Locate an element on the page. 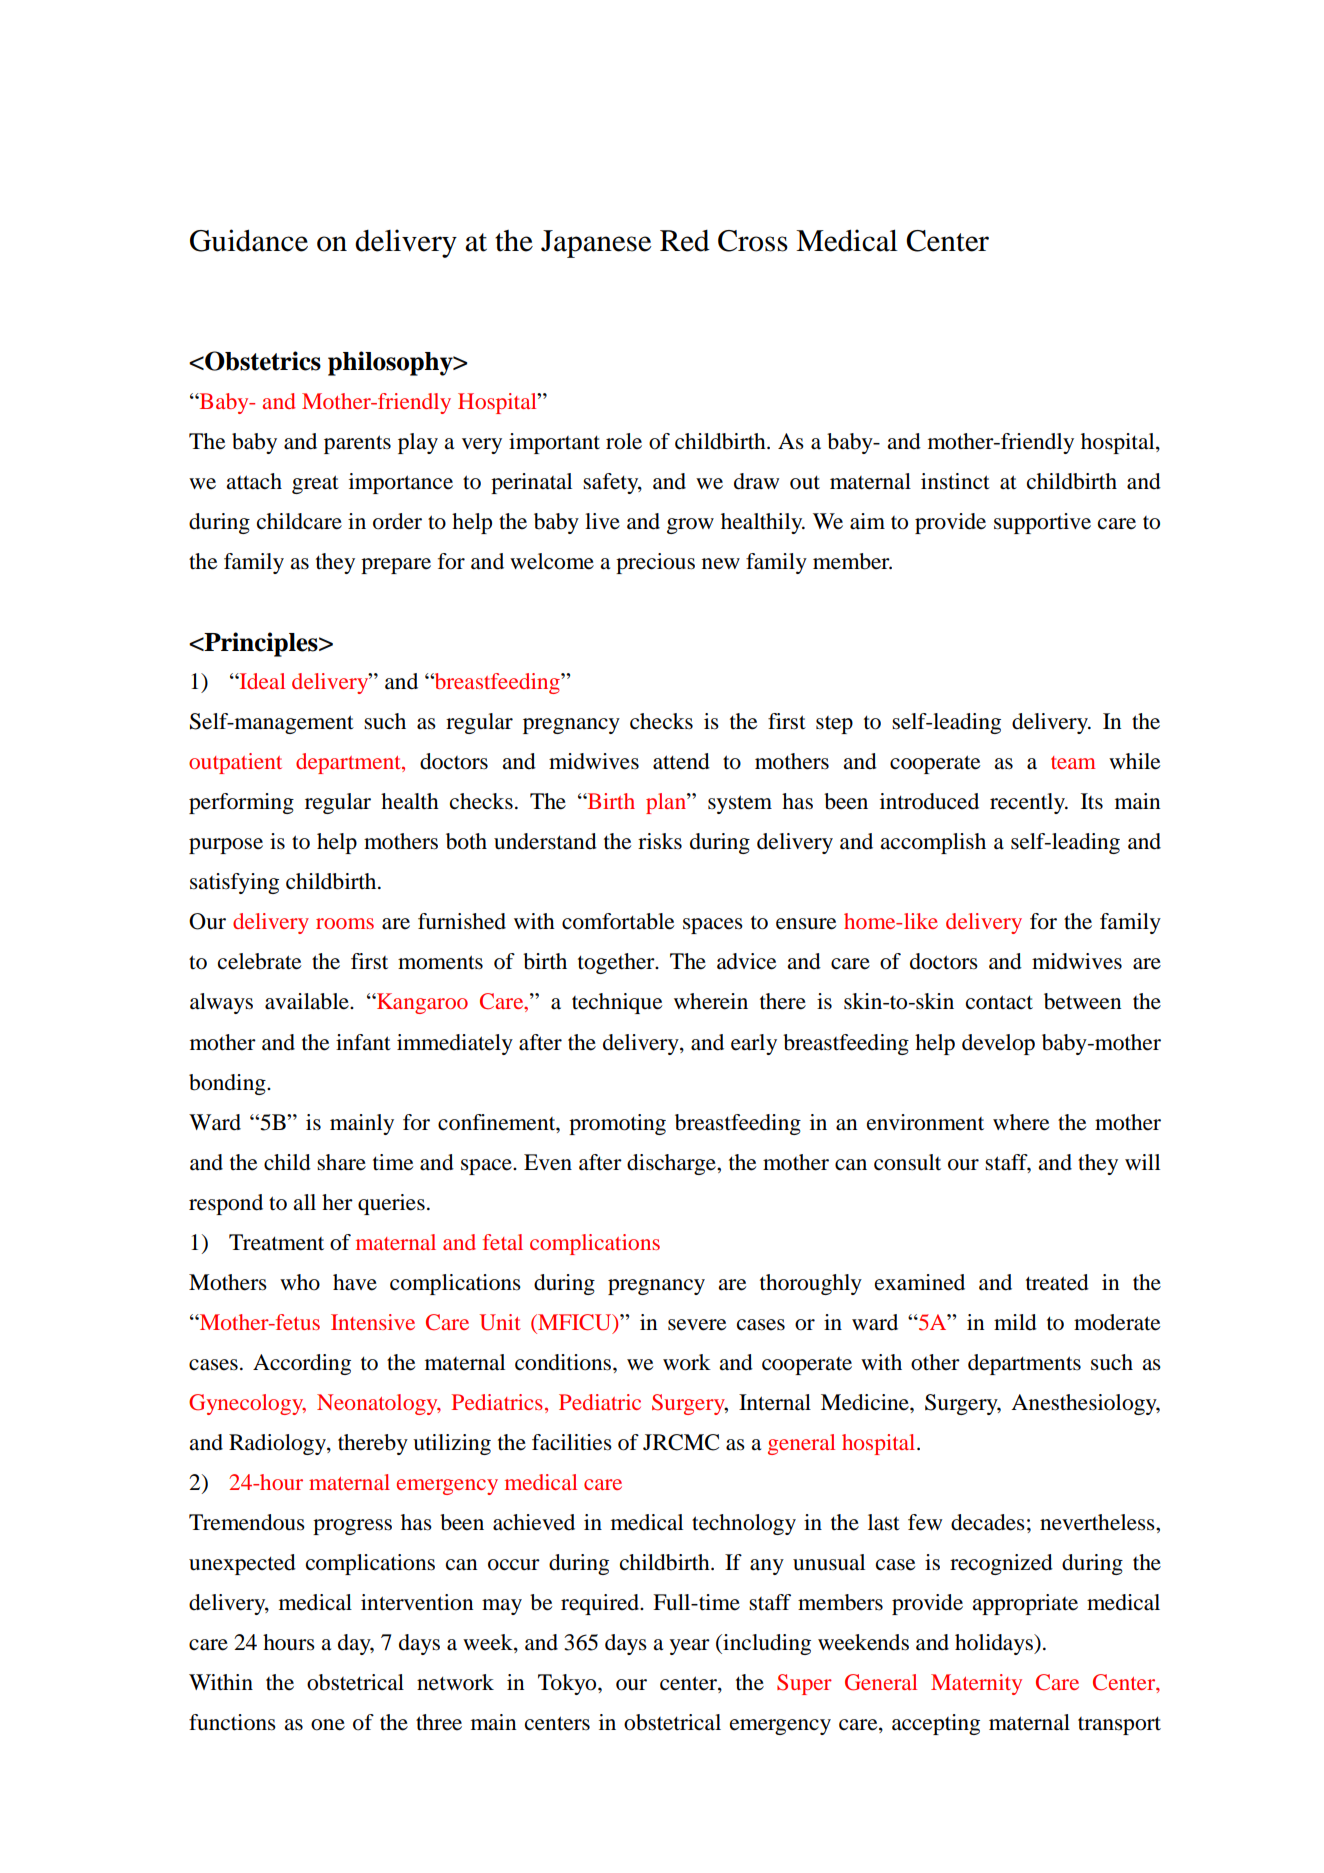 The height and width of the page is (1873, 1324). Intensive is located at coordinates (373, 1322).
